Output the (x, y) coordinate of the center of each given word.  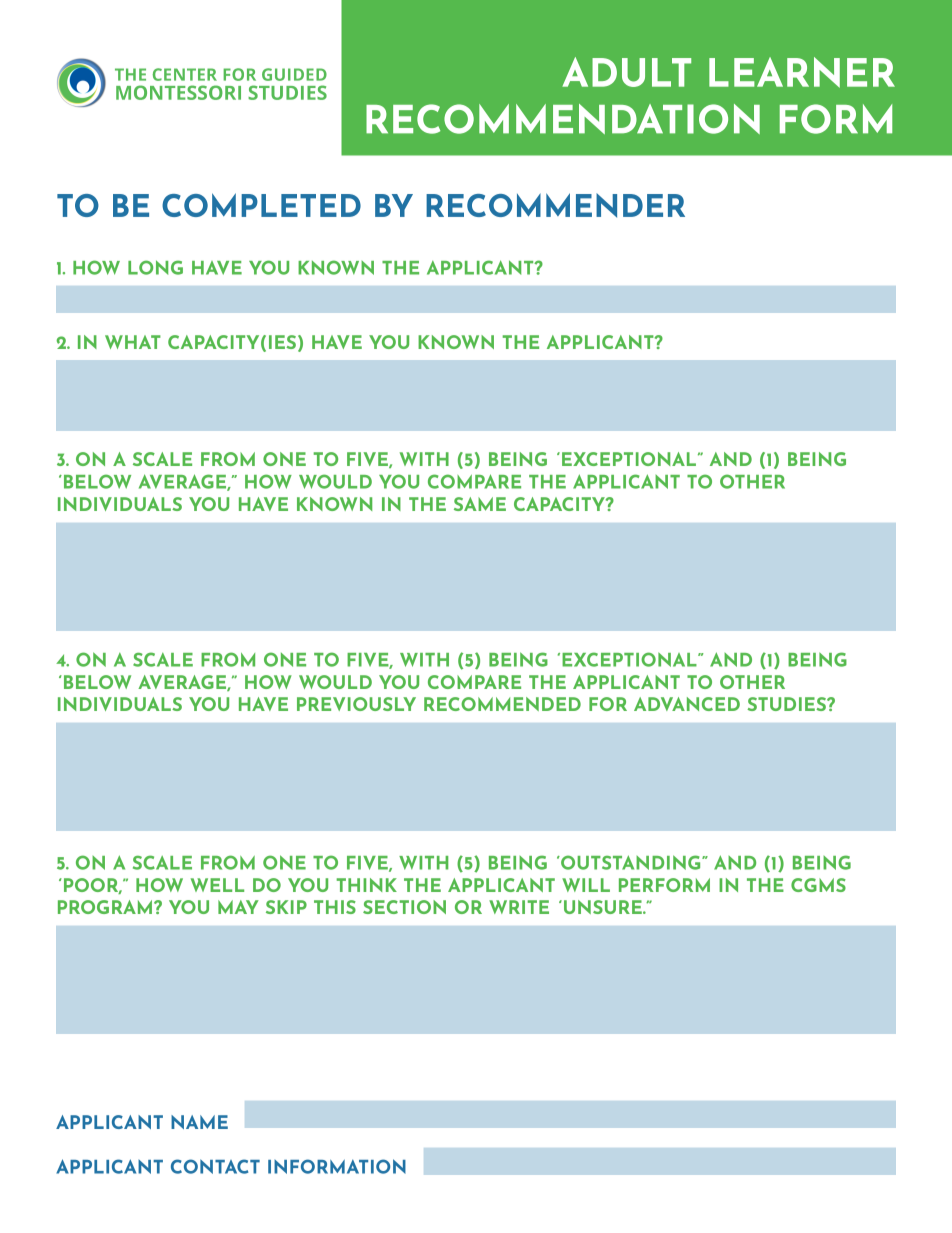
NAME (199, 1122)
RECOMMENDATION (563, 119)
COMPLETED (261, 205)
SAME (480, 504)
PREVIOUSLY (356, 704)
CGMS (818, 885)
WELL (217, 885)
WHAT (133, 342)
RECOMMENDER (555, 205)
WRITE (519, 907)
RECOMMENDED (502, 704)
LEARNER (802, 72)
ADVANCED (687, 704)
